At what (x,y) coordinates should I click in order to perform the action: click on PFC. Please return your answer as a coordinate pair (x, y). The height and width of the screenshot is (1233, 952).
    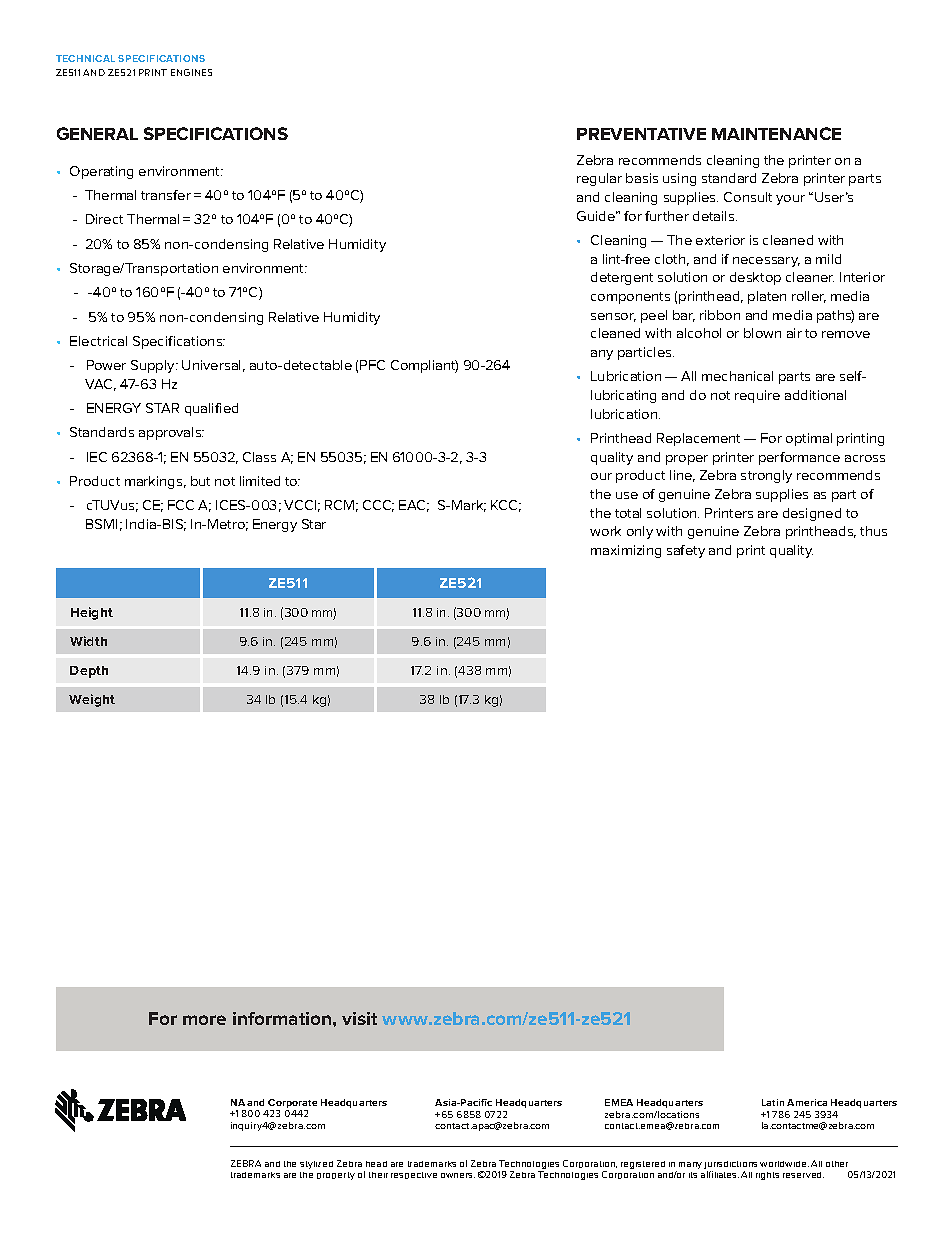
    Looking at the image, I should click on (372, 365).
